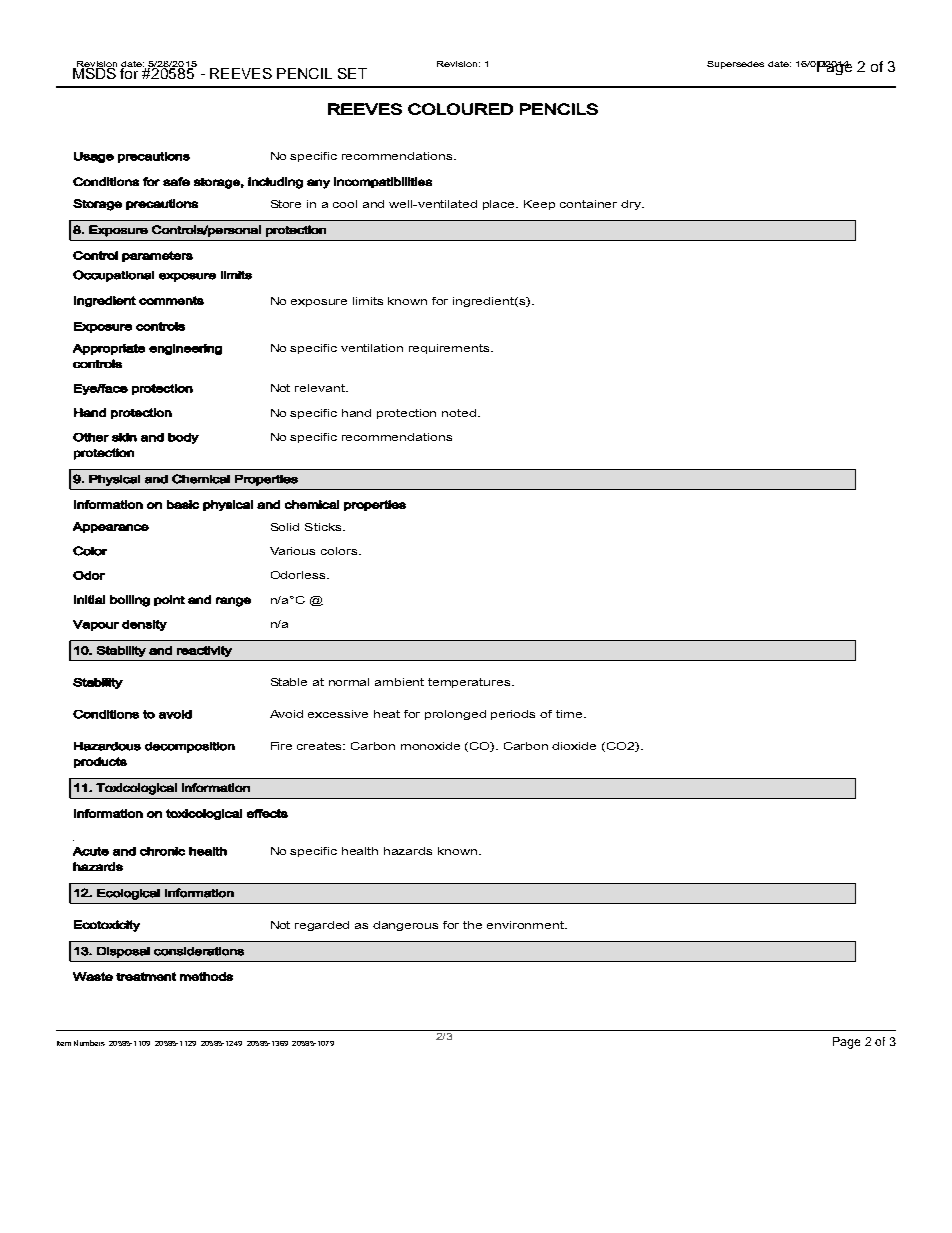  I want to click on SET, so click(352, 73).
